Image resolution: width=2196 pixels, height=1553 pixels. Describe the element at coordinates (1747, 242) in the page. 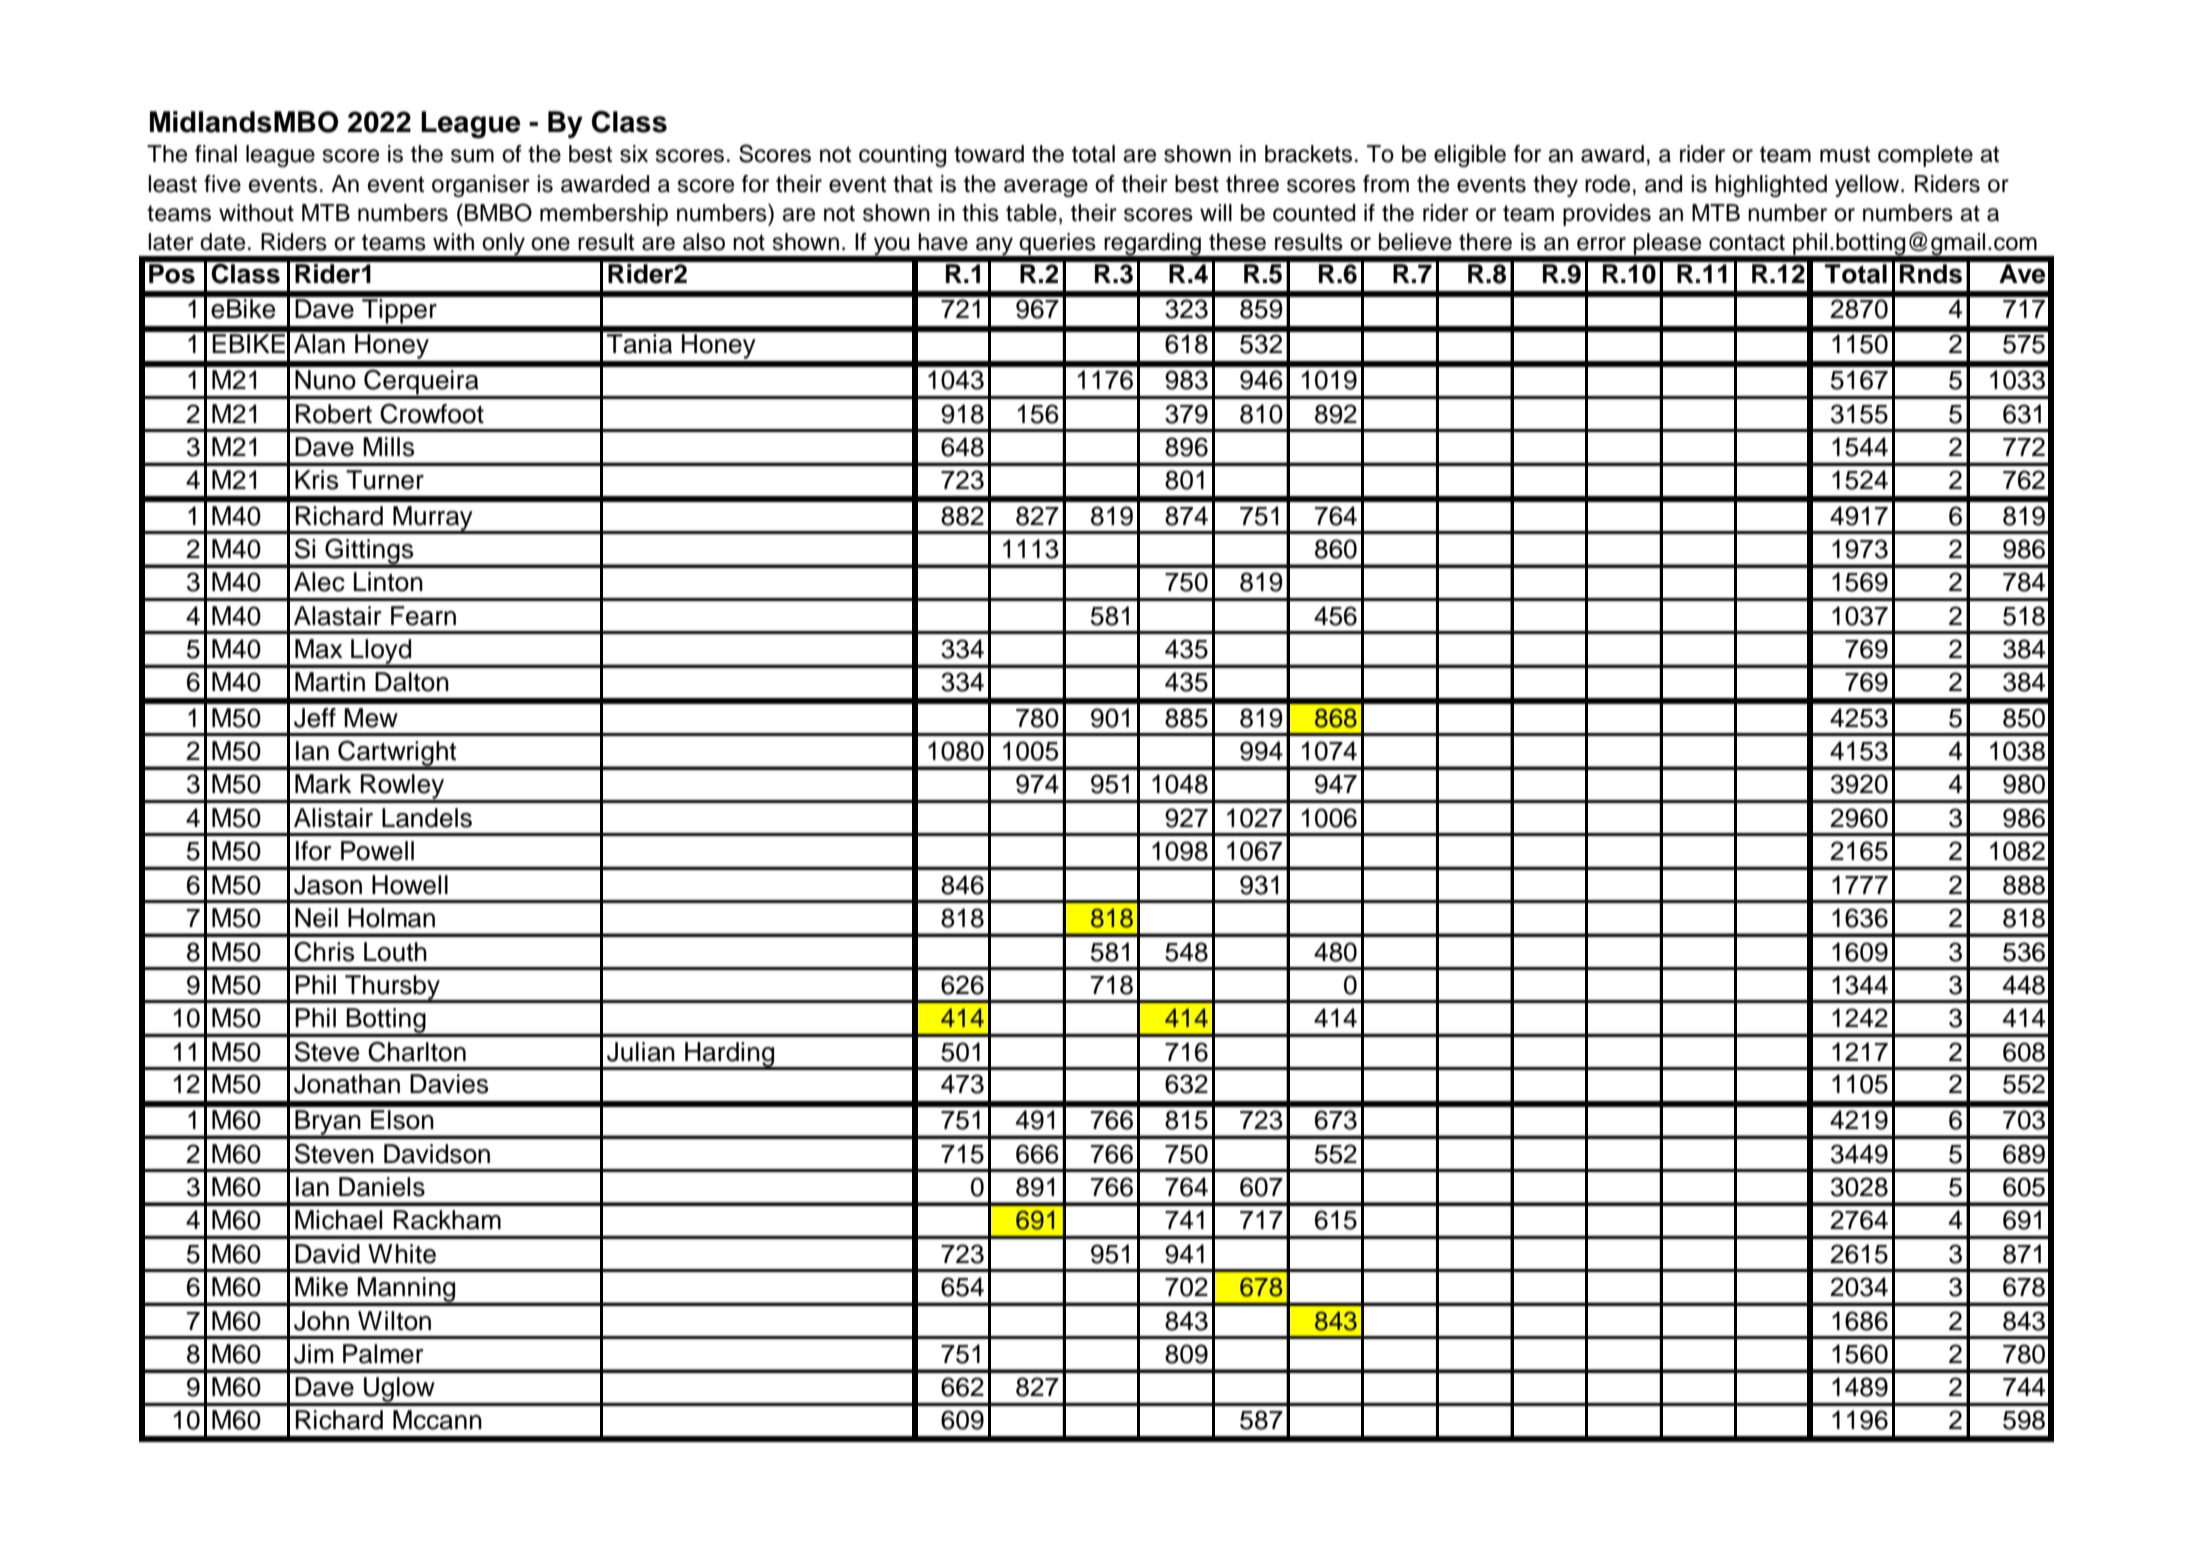

I see `contact` at that location.
